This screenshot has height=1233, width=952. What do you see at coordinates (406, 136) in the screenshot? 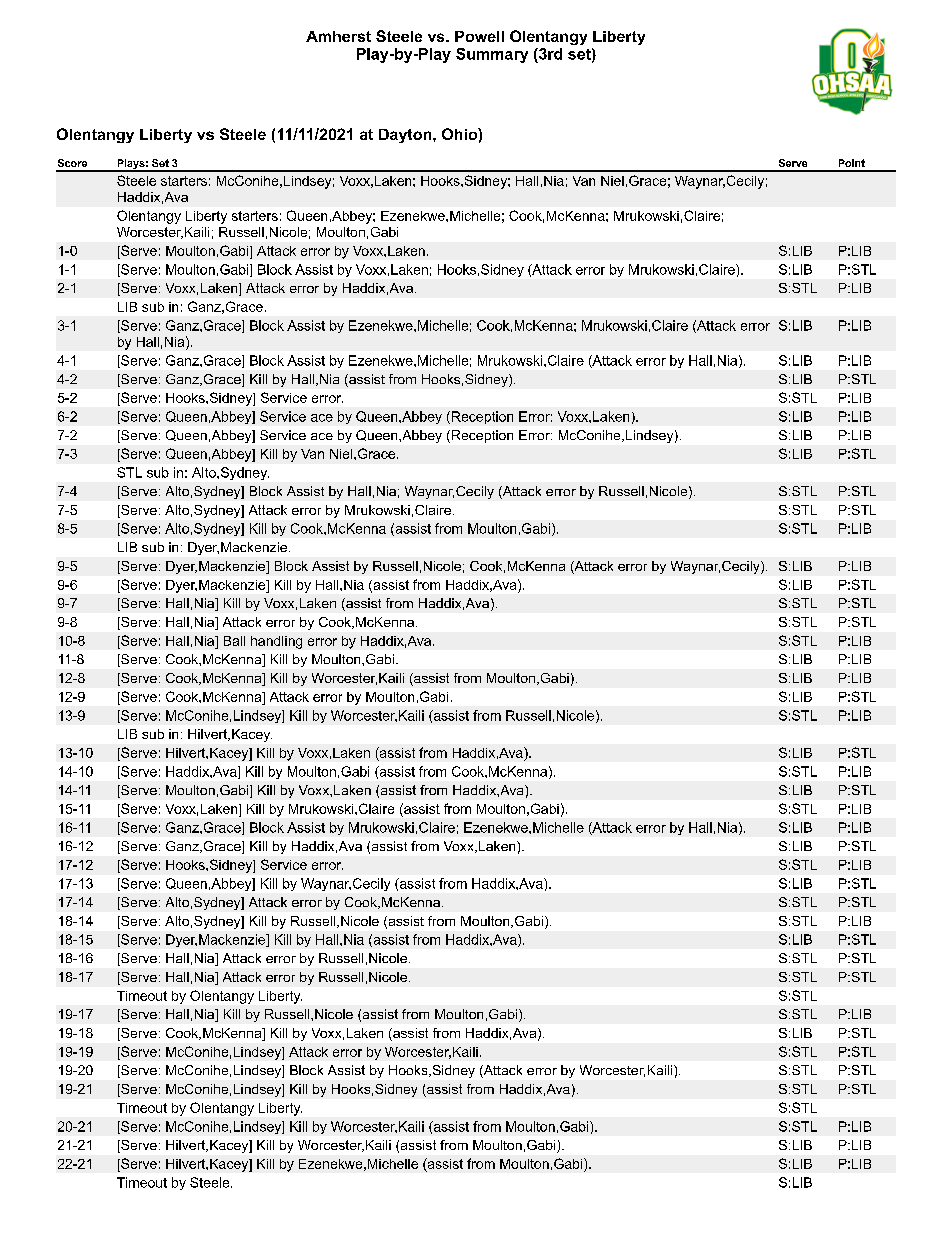
I see `Dayton` at bounding box center [406, 136].
